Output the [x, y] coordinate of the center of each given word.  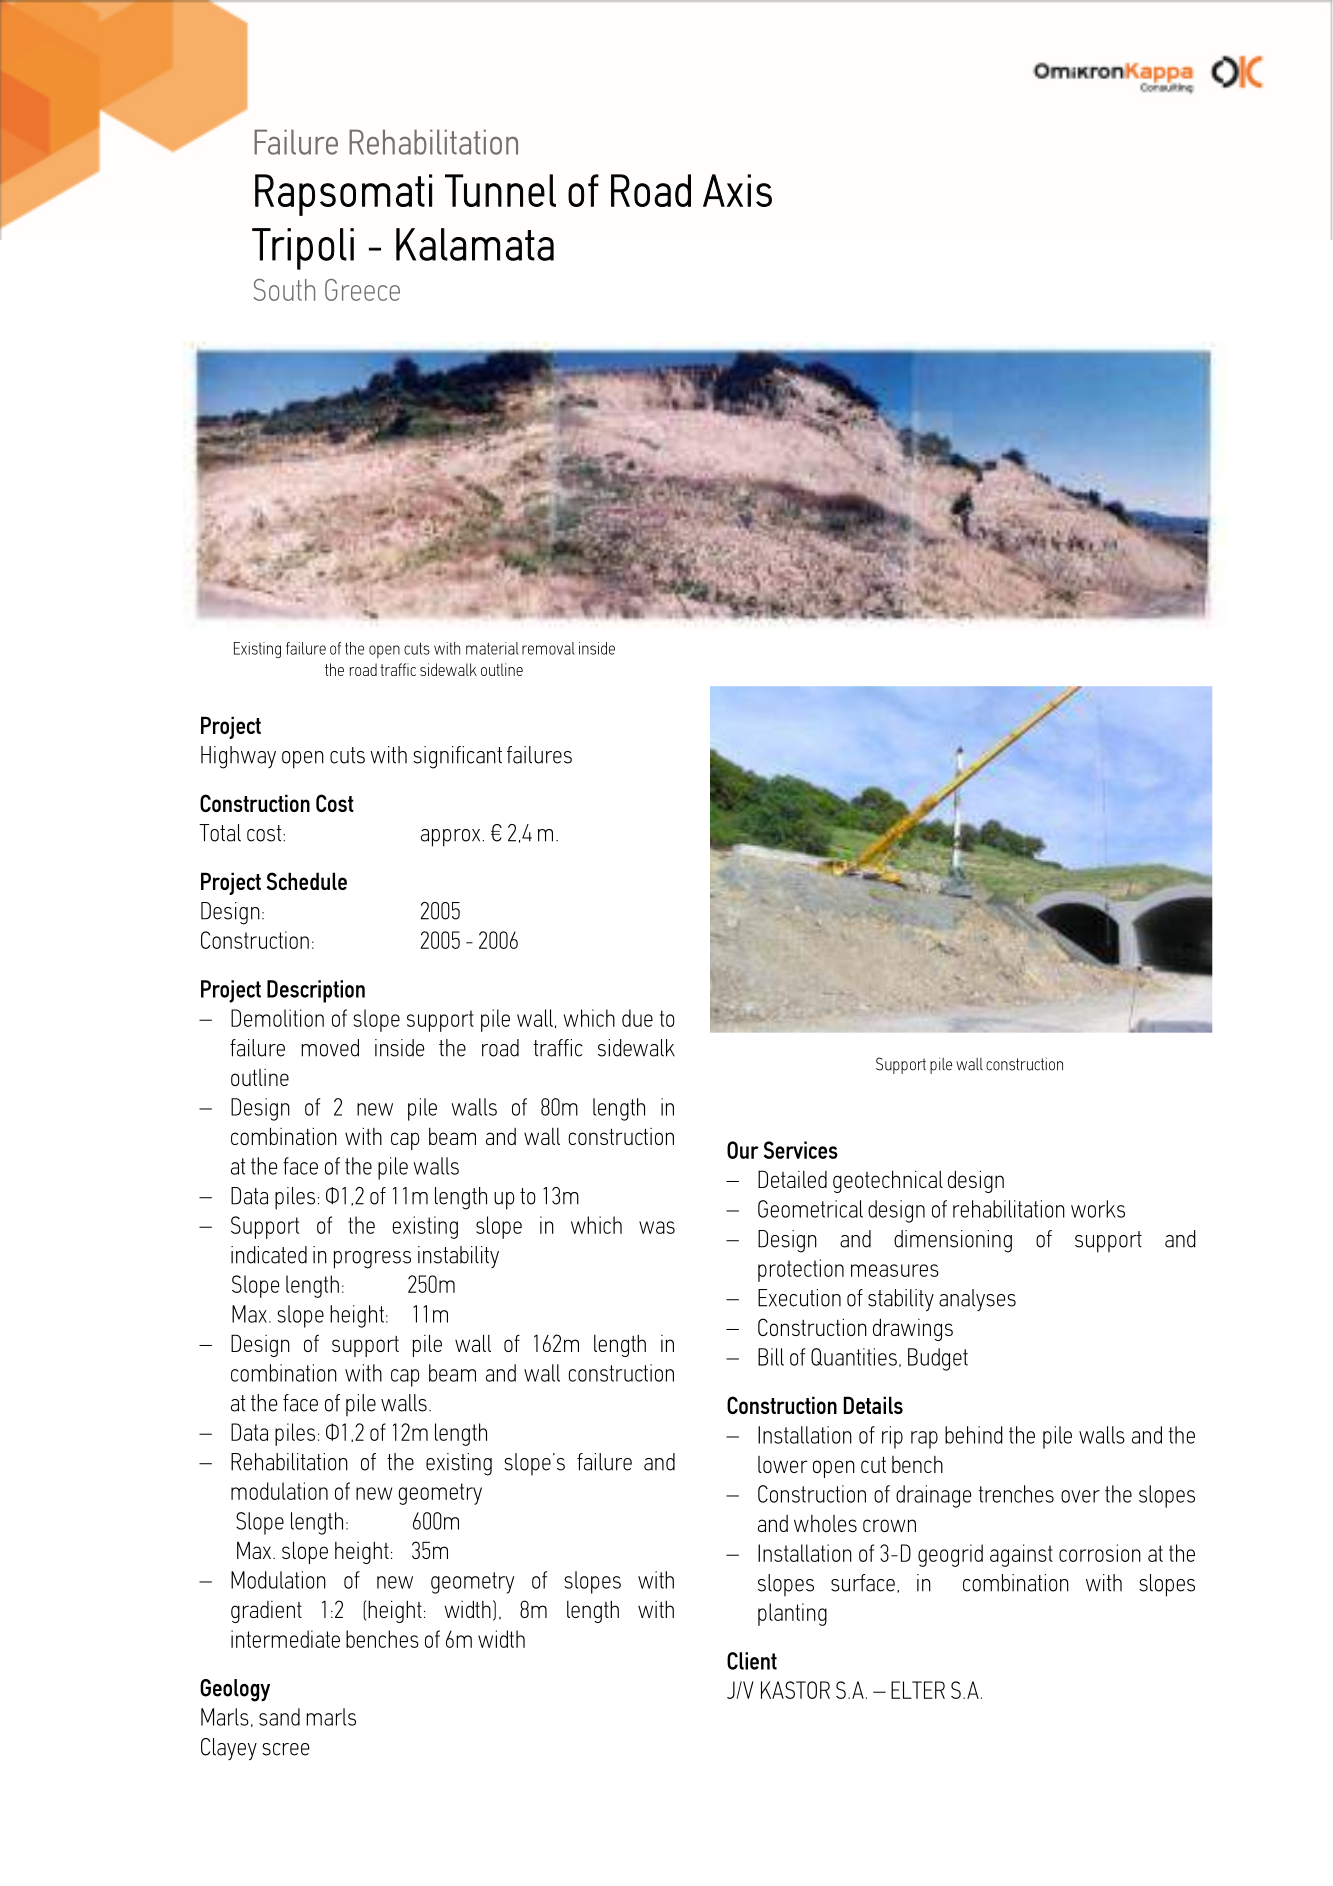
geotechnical [888, 1181]
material [492, 648]
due [637, 1018]
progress [372, 1260]
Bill [771, 1357]
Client [752, 1661]
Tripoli [303, 249]
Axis [737, 190]
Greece [362, 290]
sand [279, 1717]
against [1021, 1555]
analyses [977, 1300]
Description [316, 991]
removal [548, 648]
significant [457, 757]
